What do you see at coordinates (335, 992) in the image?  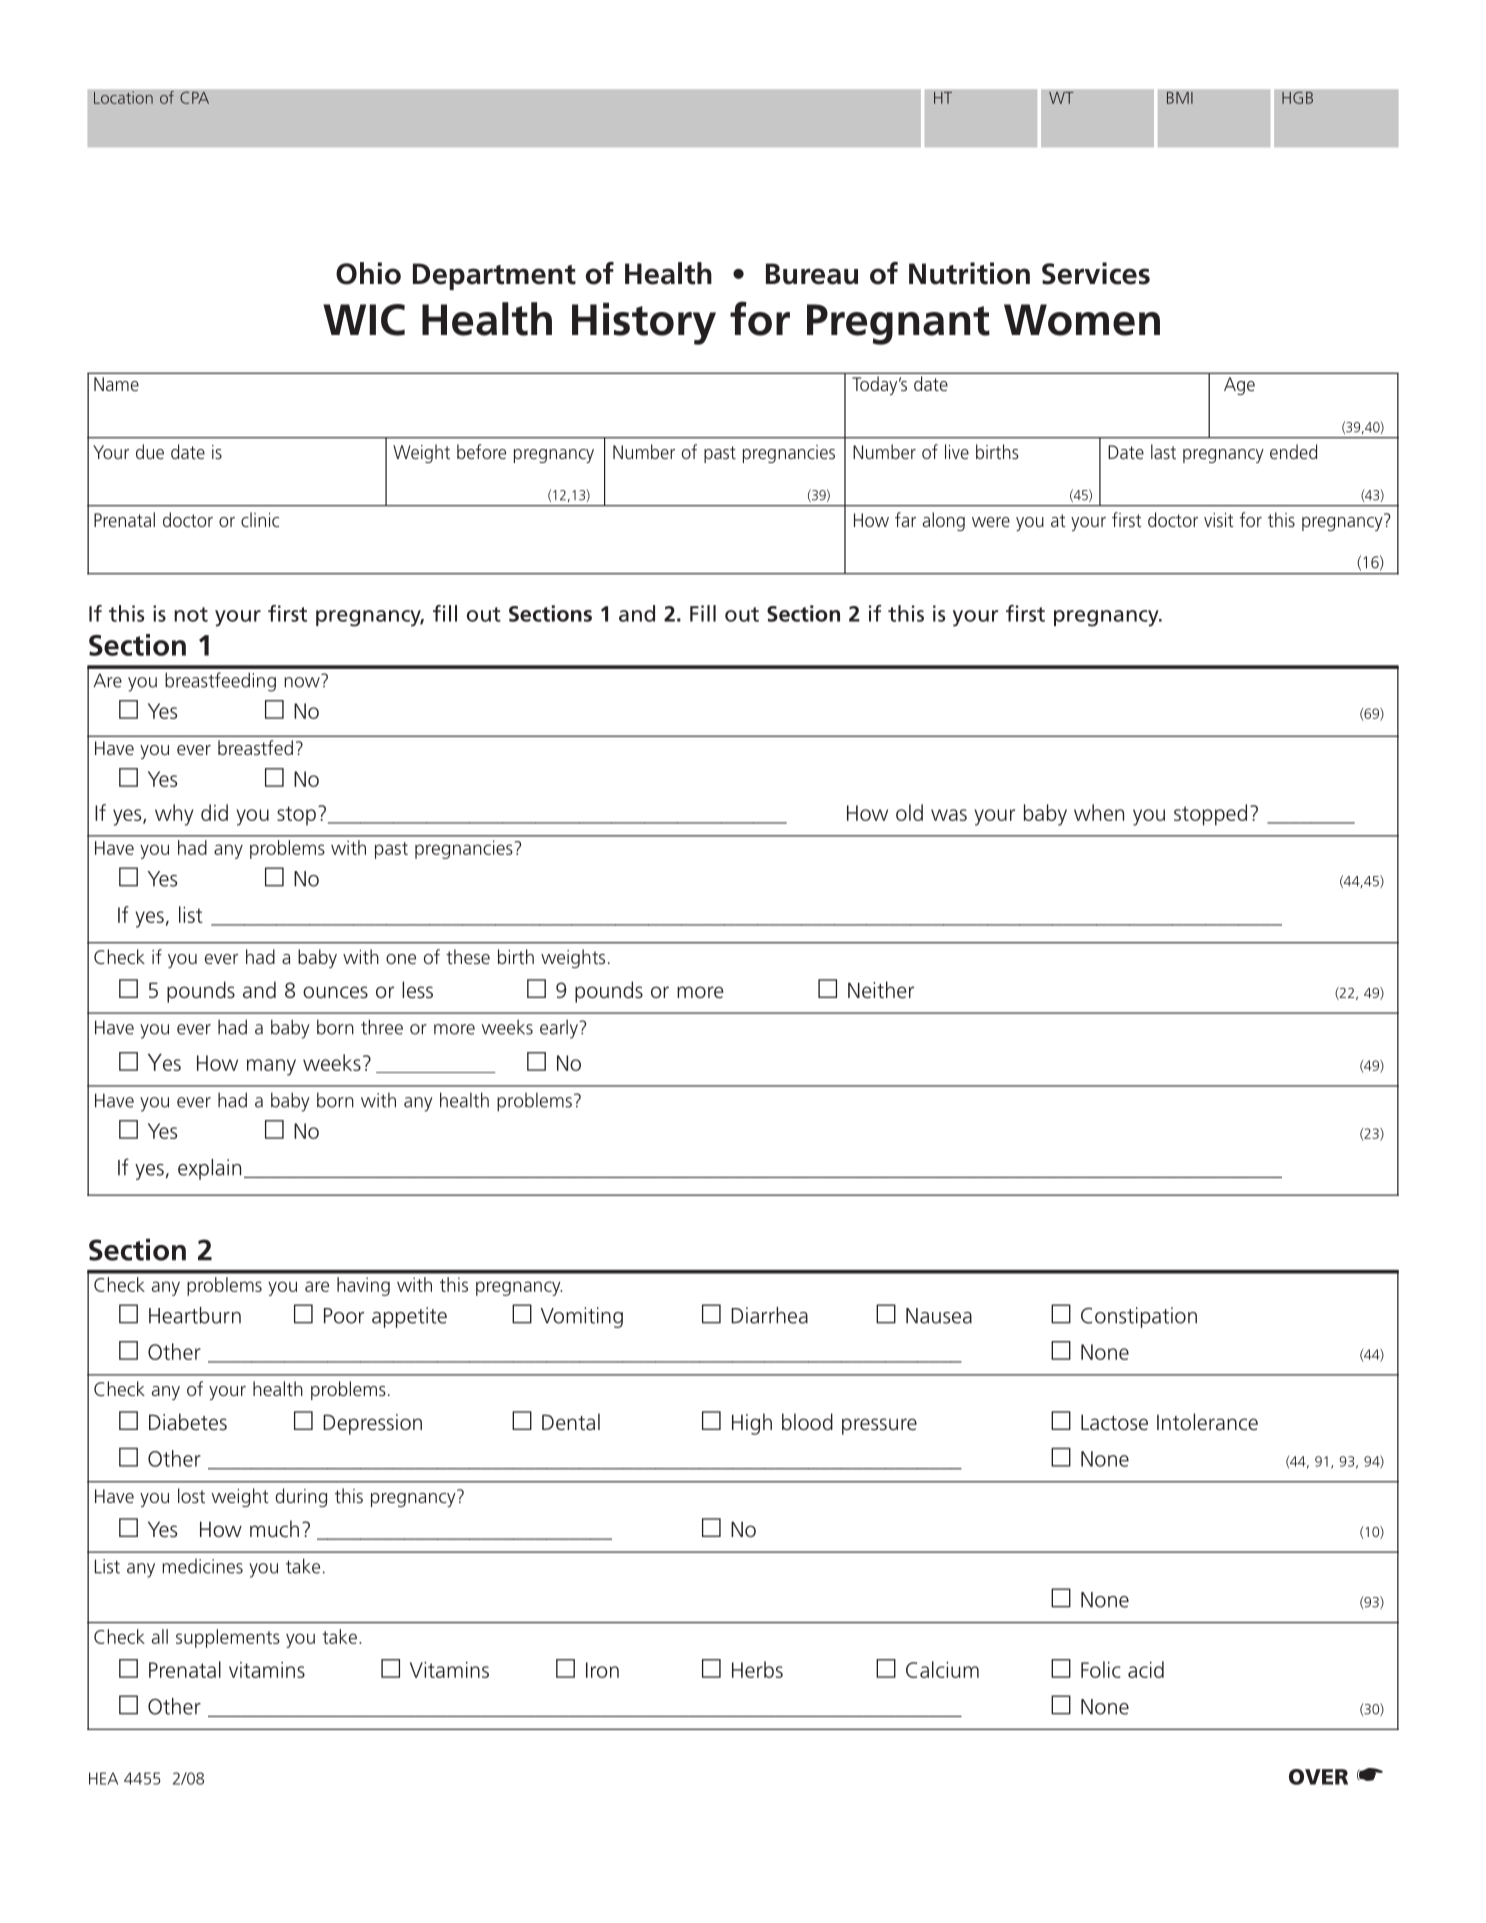 I see `ounces` at bounding box center [335, 992].
